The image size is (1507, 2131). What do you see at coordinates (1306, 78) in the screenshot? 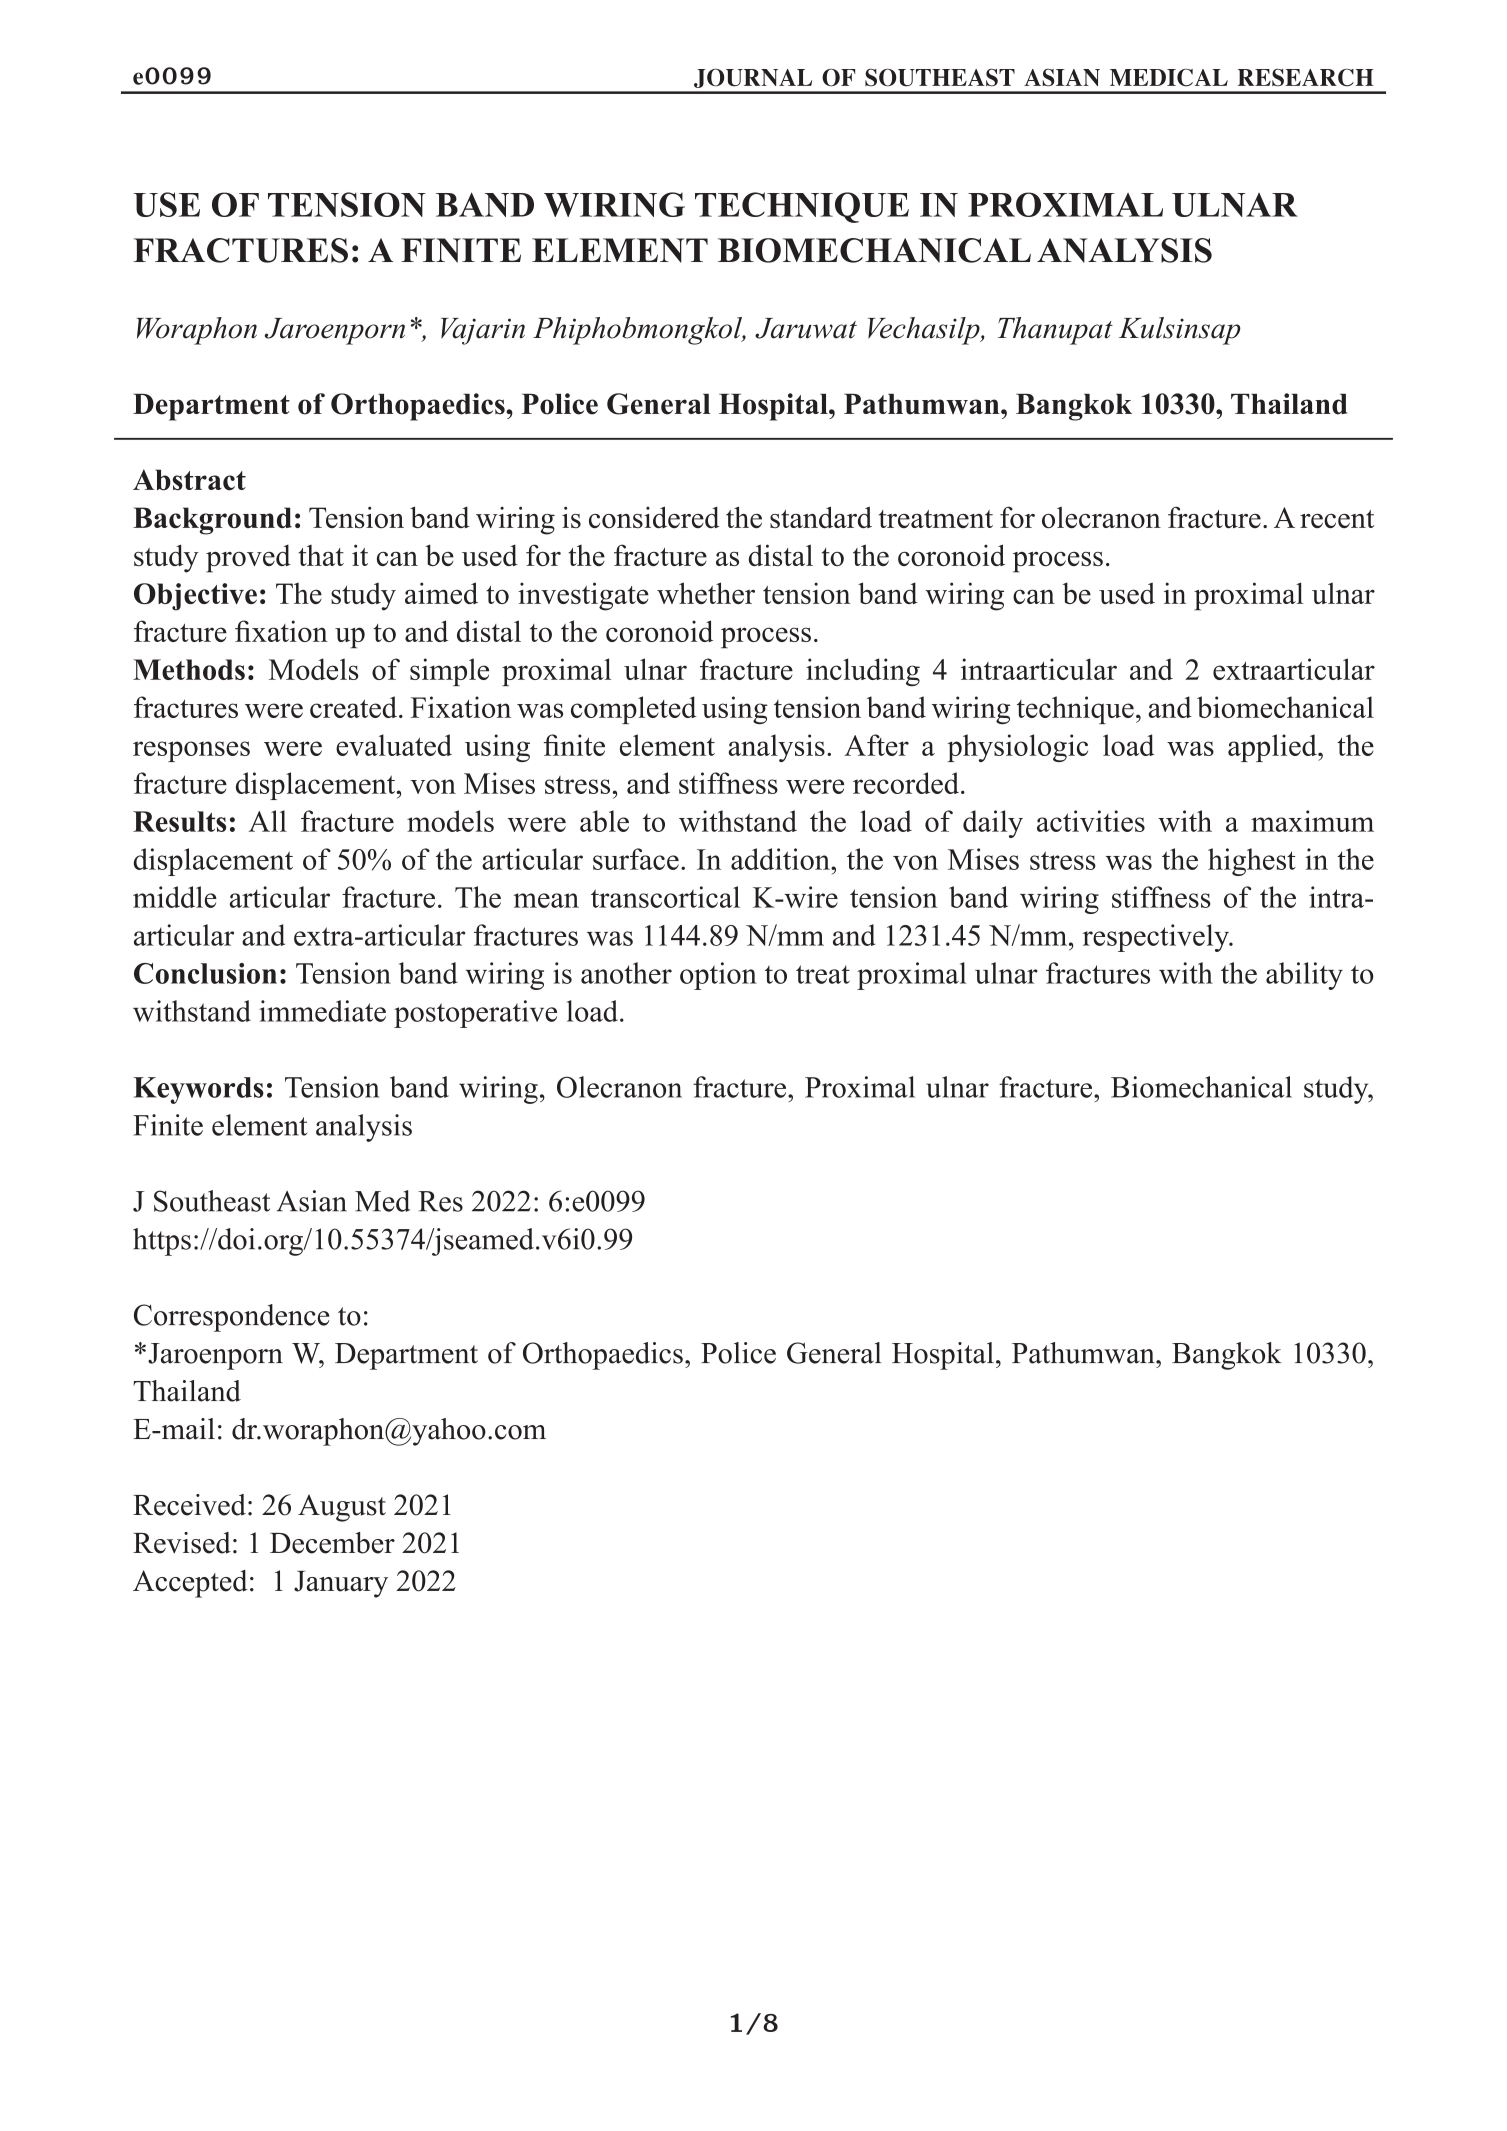
I see `RESEARCH` at bounding box center [1306, 78].
